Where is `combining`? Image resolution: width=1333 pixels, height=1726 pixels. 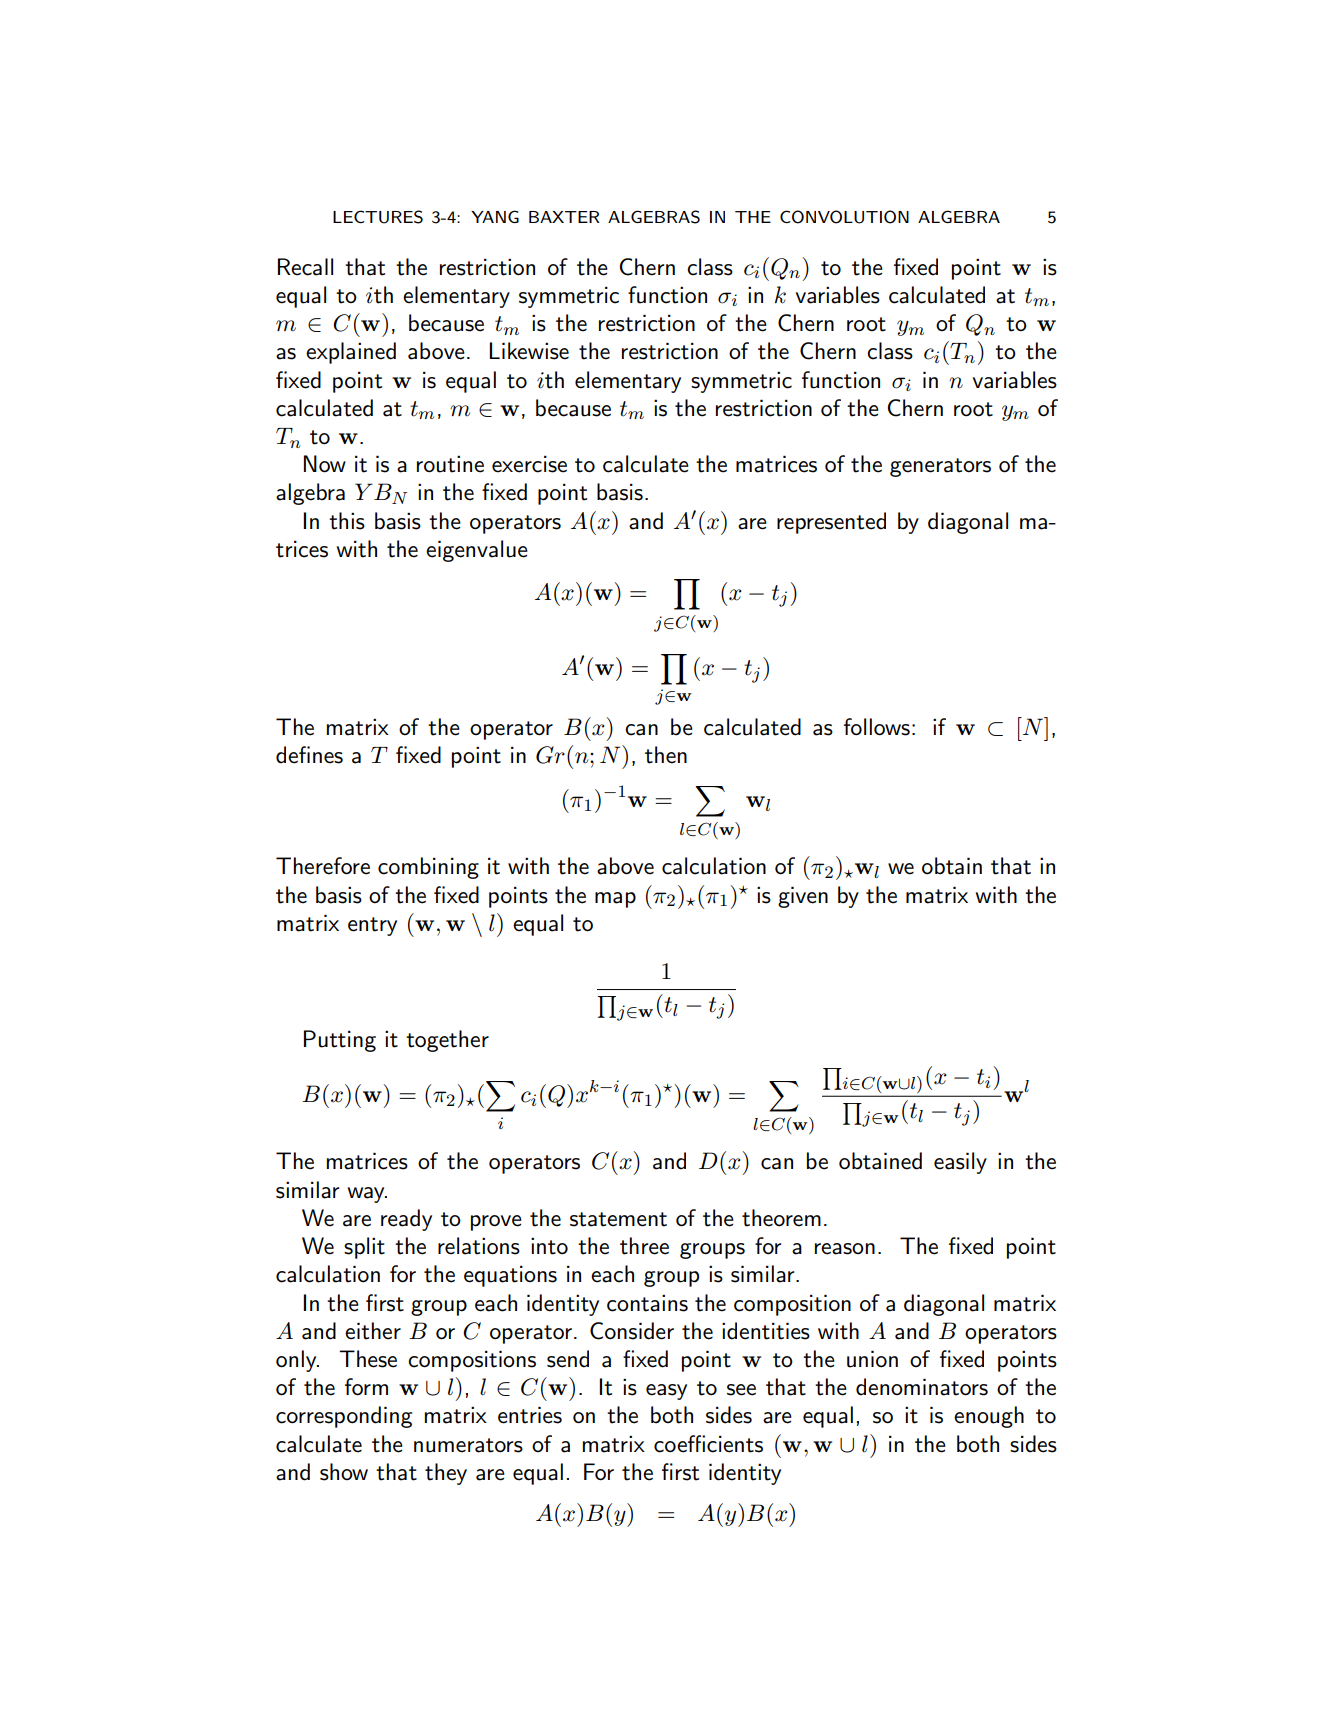
combining is located at coordinates (428, 868).
